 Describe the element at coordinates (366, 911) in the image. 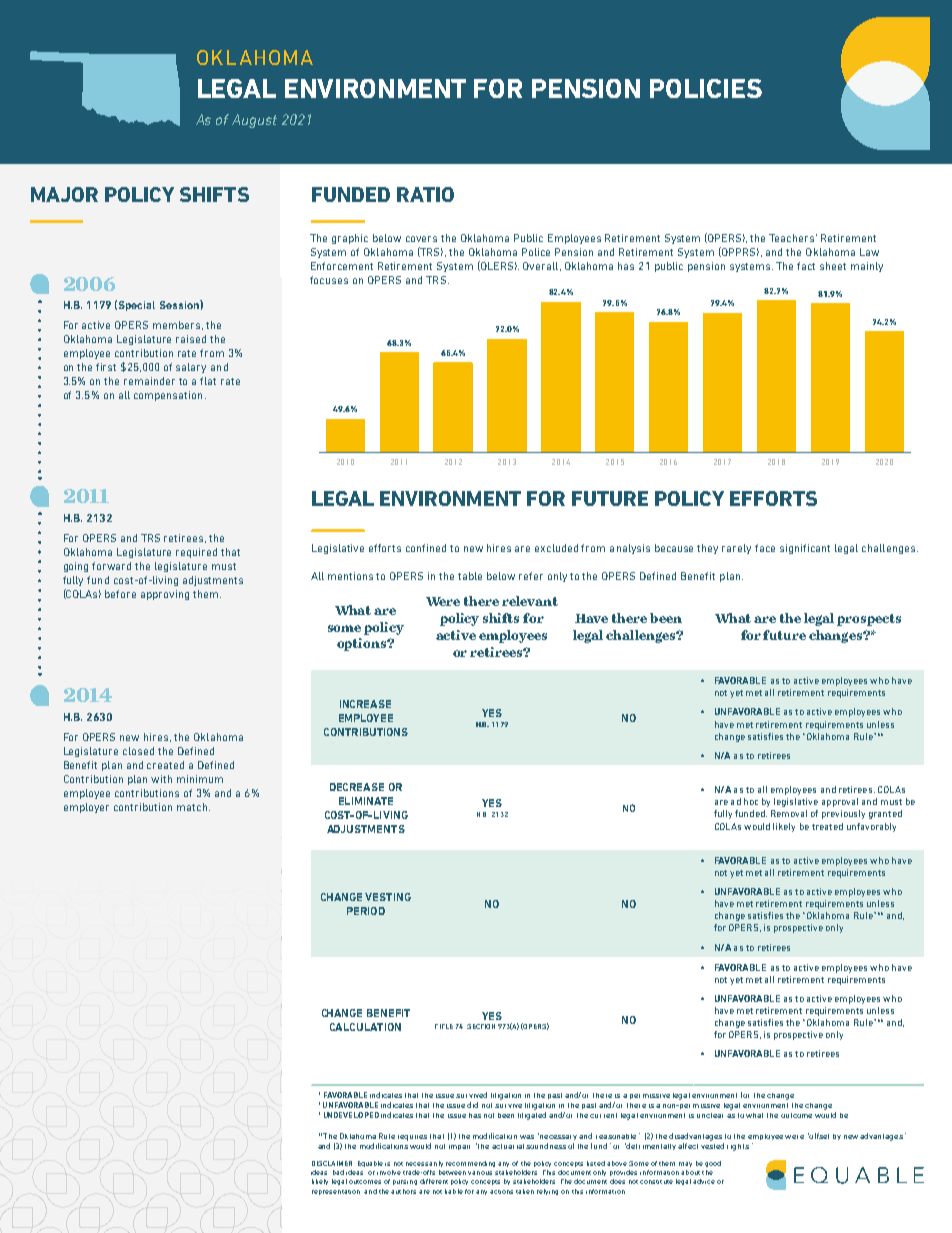

I see `PERIOD` at that location.
